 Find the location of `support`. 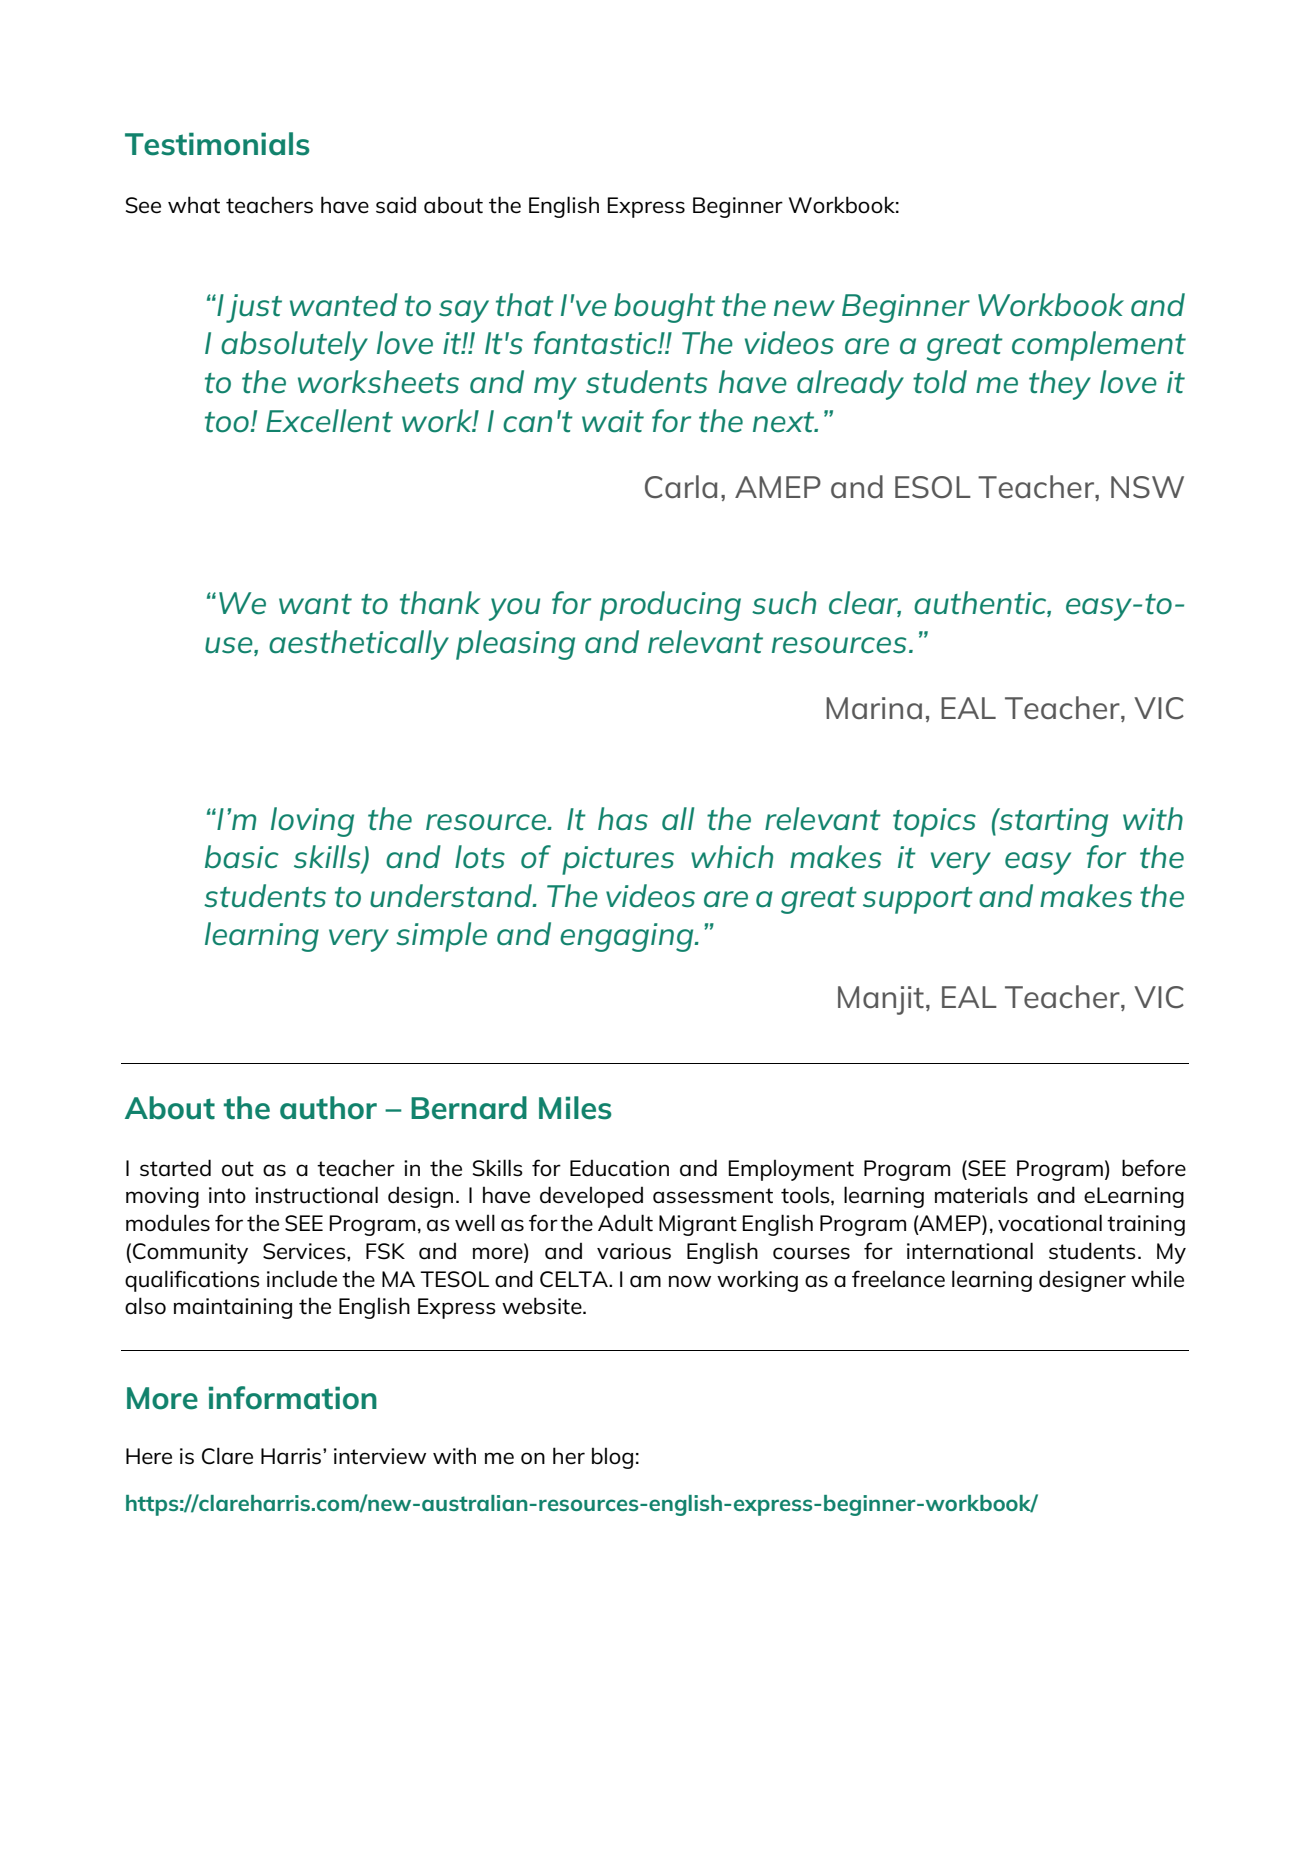

support is located at coordinates (918, 900).
